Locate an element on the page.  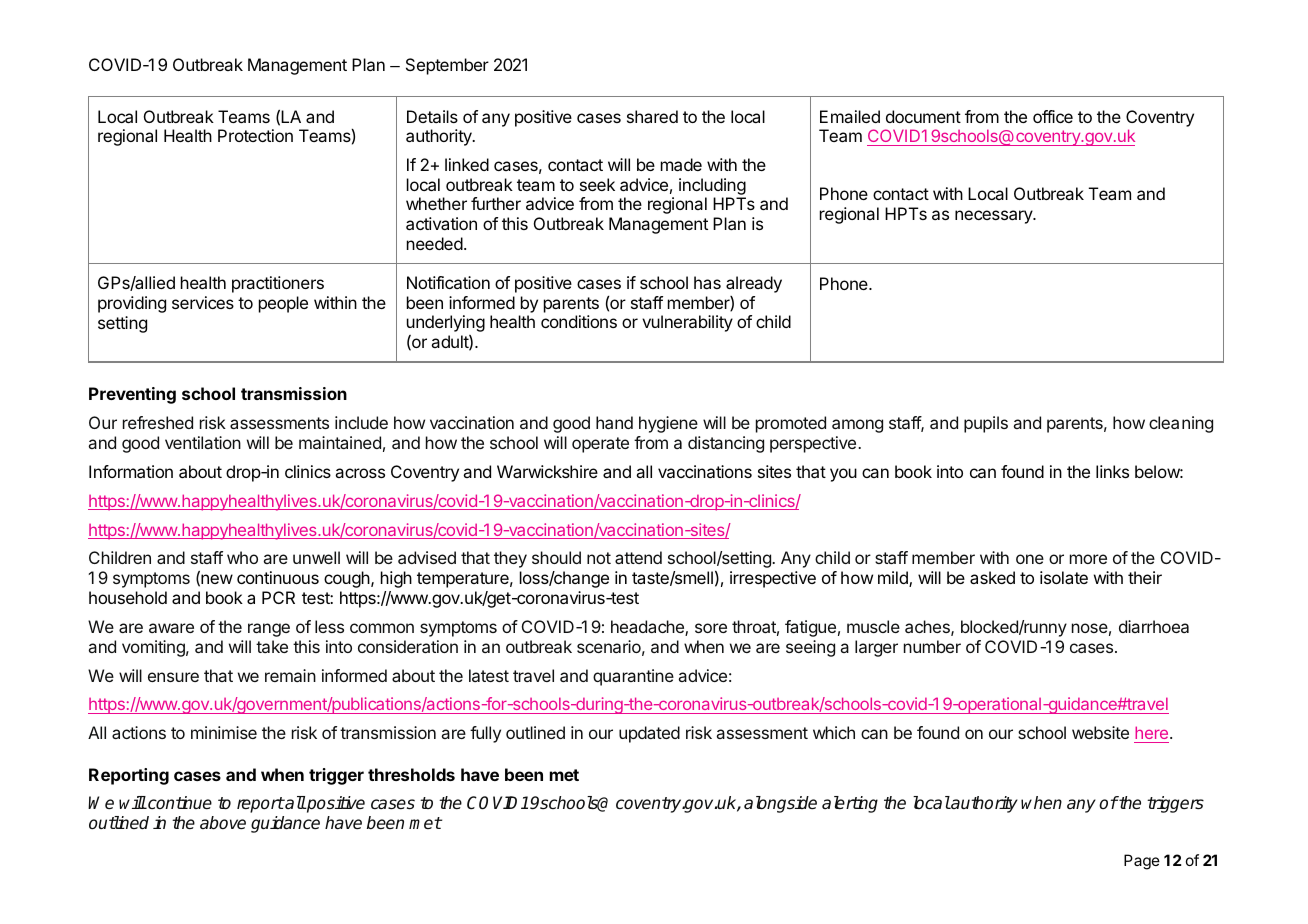
headache is located at coordinates (648, 628).
